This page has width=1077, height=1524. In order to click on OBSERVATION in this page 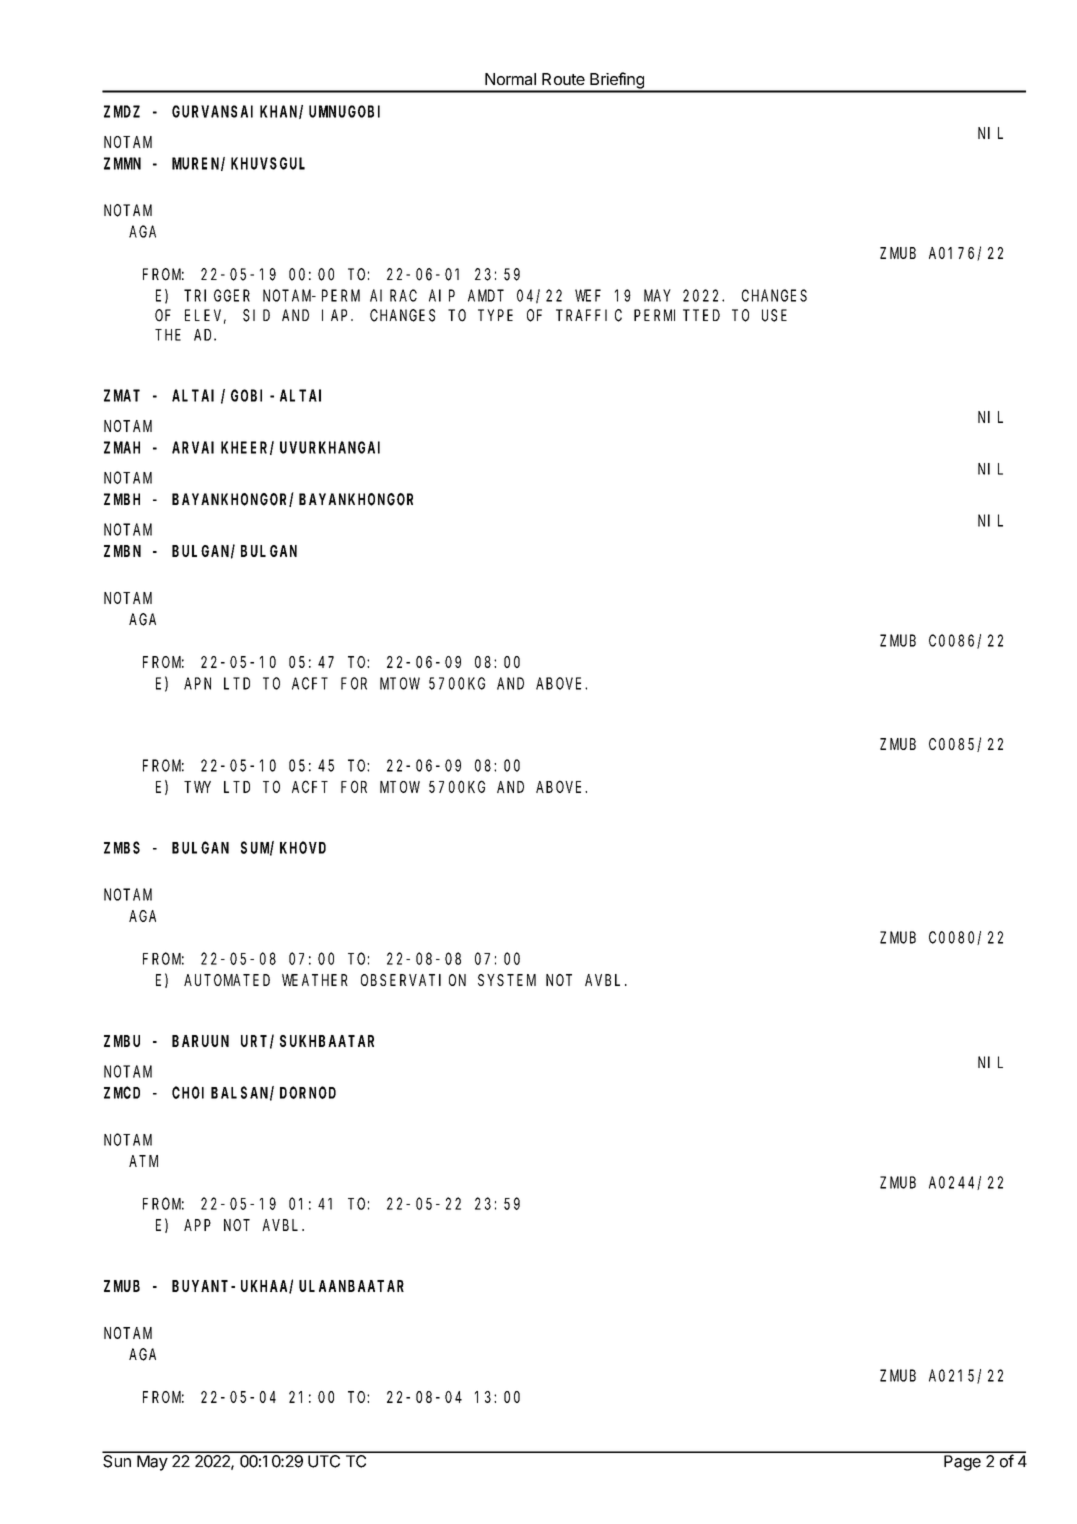, I will do `click(413, 980)`.
